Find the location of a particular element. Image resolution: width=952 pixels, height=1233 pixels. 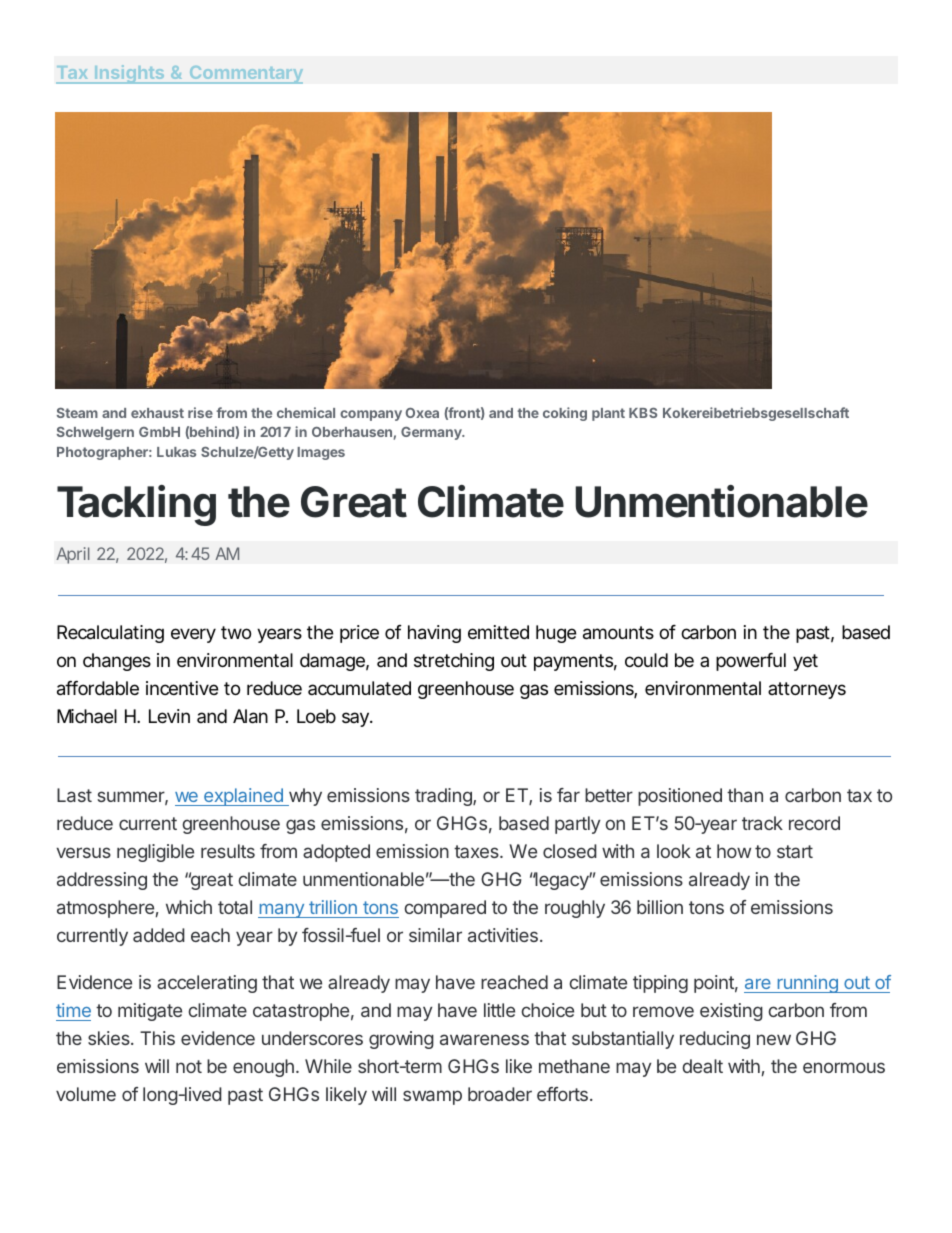

awareness is located at coordinates (484, 1039).
